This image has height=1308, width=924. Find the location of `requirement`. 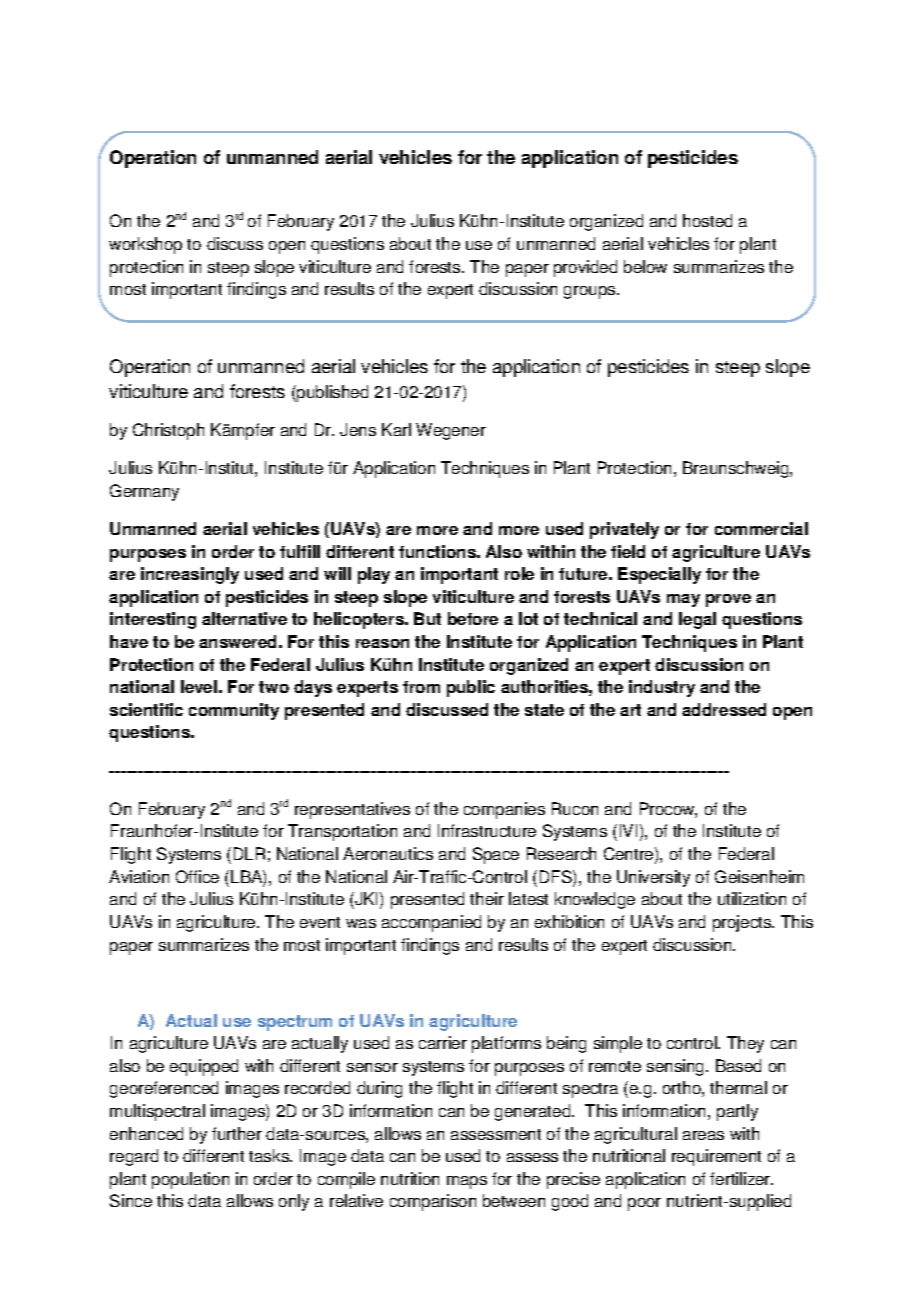

requirement is located at coordinates (716, 1157).
